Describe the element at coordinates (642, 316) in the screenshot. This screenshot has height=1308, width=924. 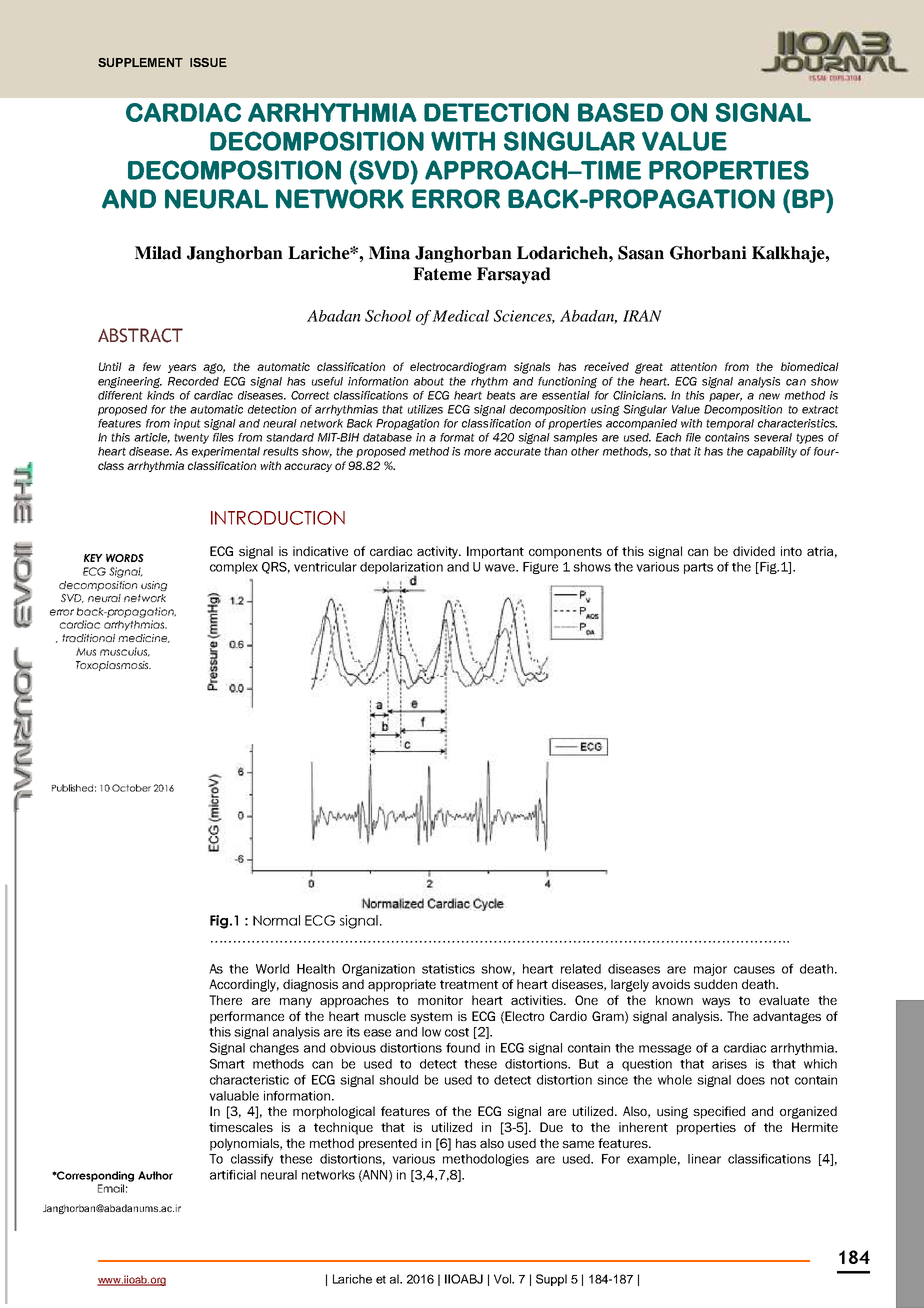
I see `IRAN` at that location.
